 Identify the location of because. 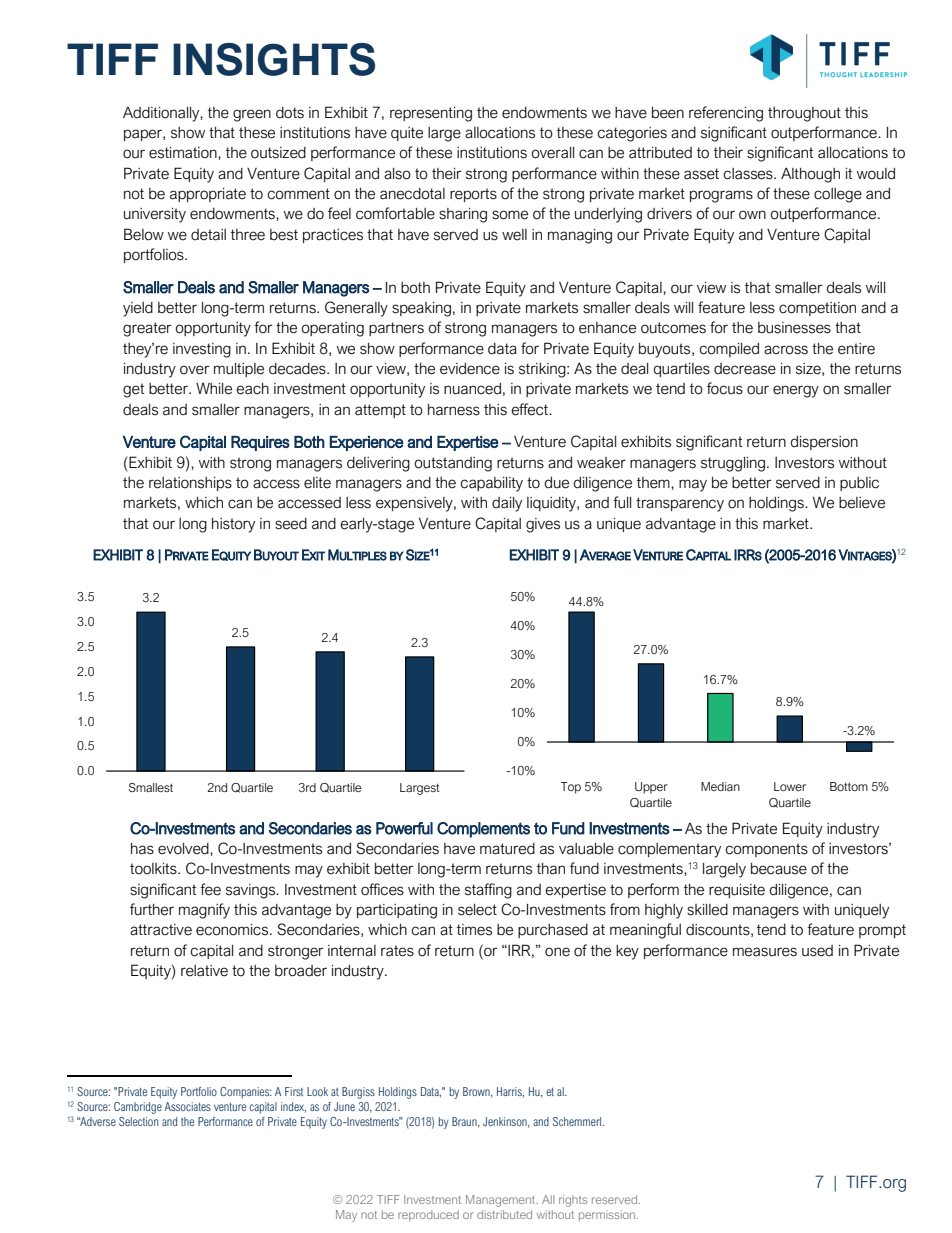
(779, 869).
